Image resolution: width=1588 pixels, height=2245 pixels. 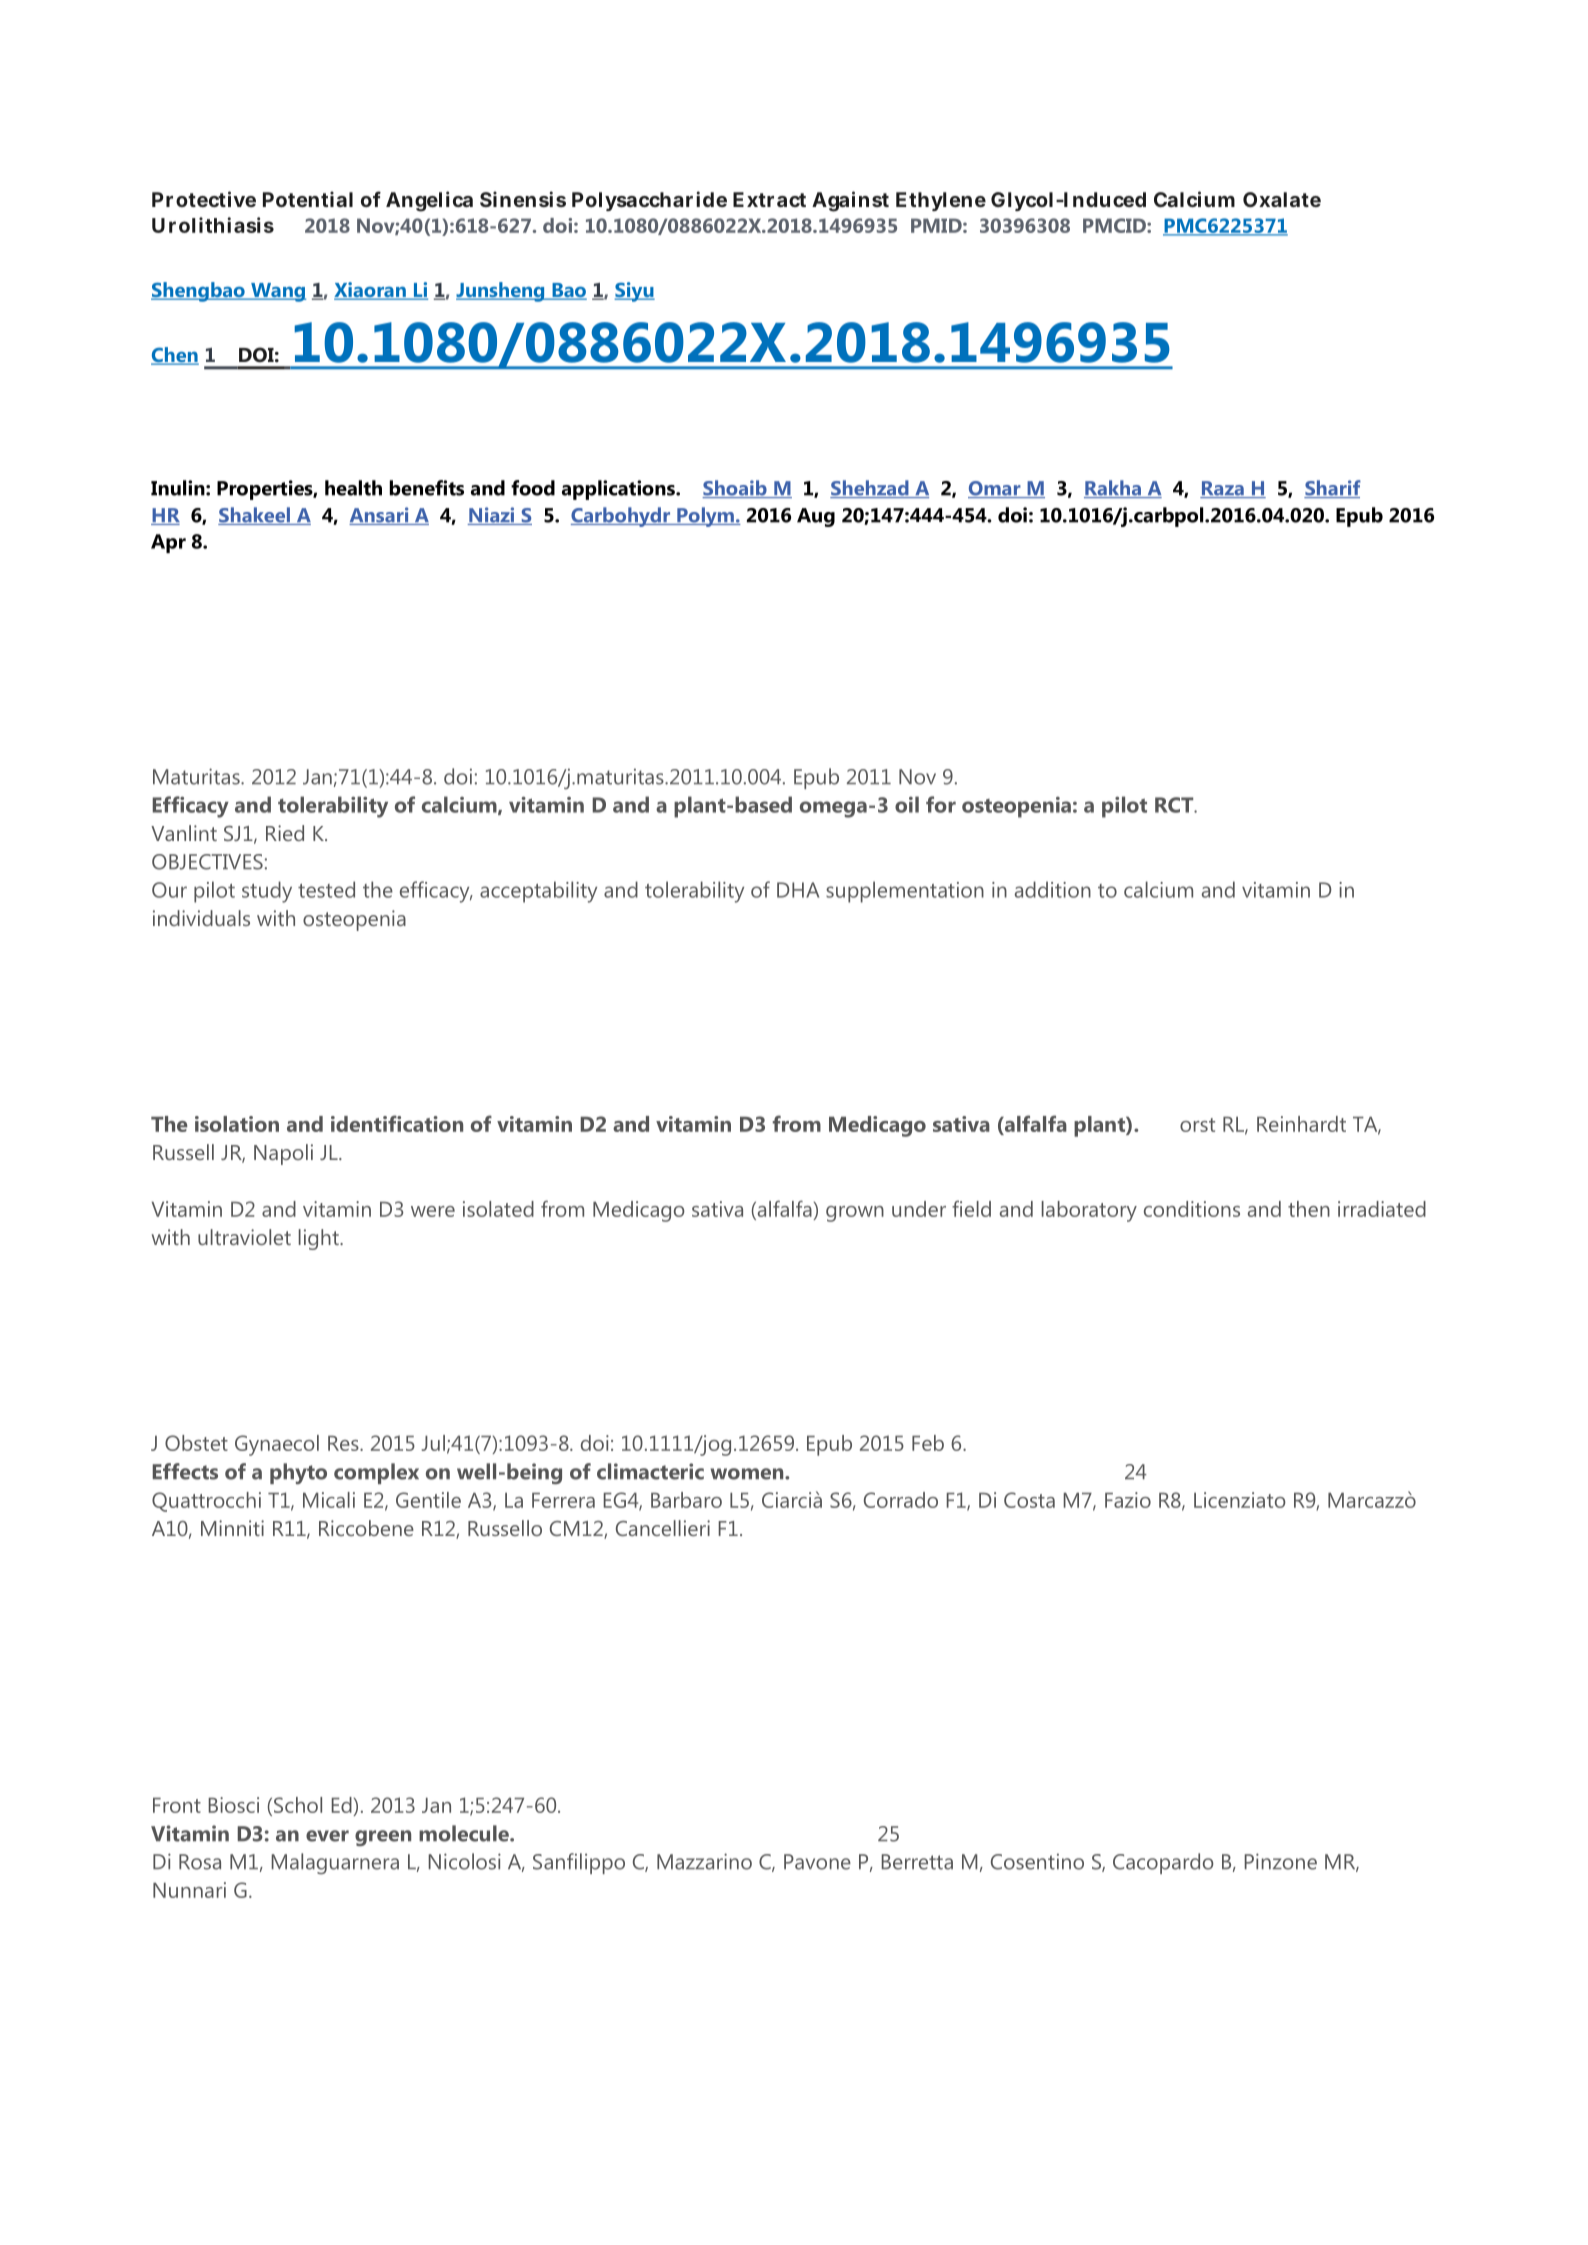 I want to click on isolation, so click(x=237, y=1124).
